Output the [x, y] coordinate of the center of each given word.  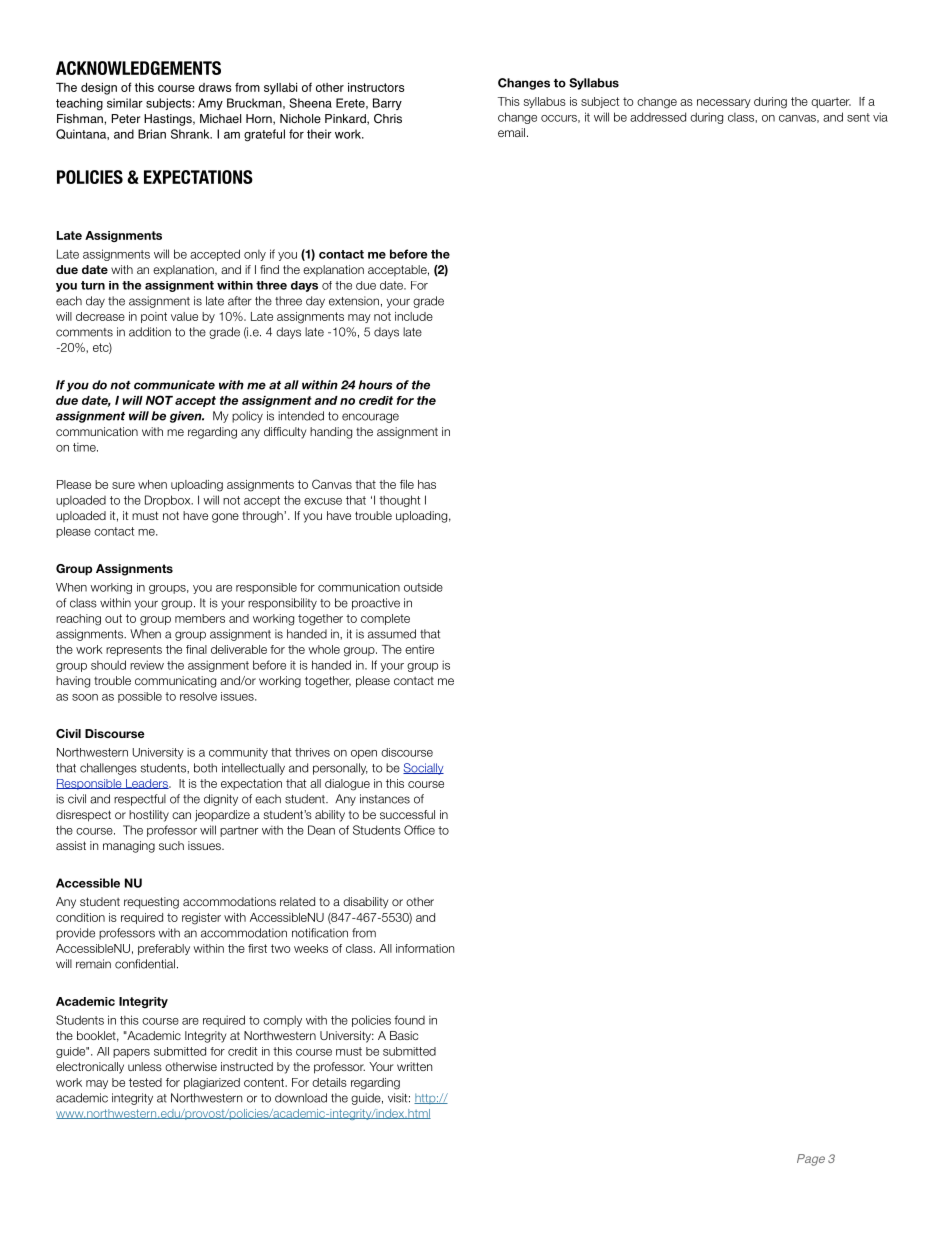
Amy [210, 104]
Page [811, 1160]
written [414, 1066]
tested [145, 1082]
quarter [831, 102]
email [511, 132]
